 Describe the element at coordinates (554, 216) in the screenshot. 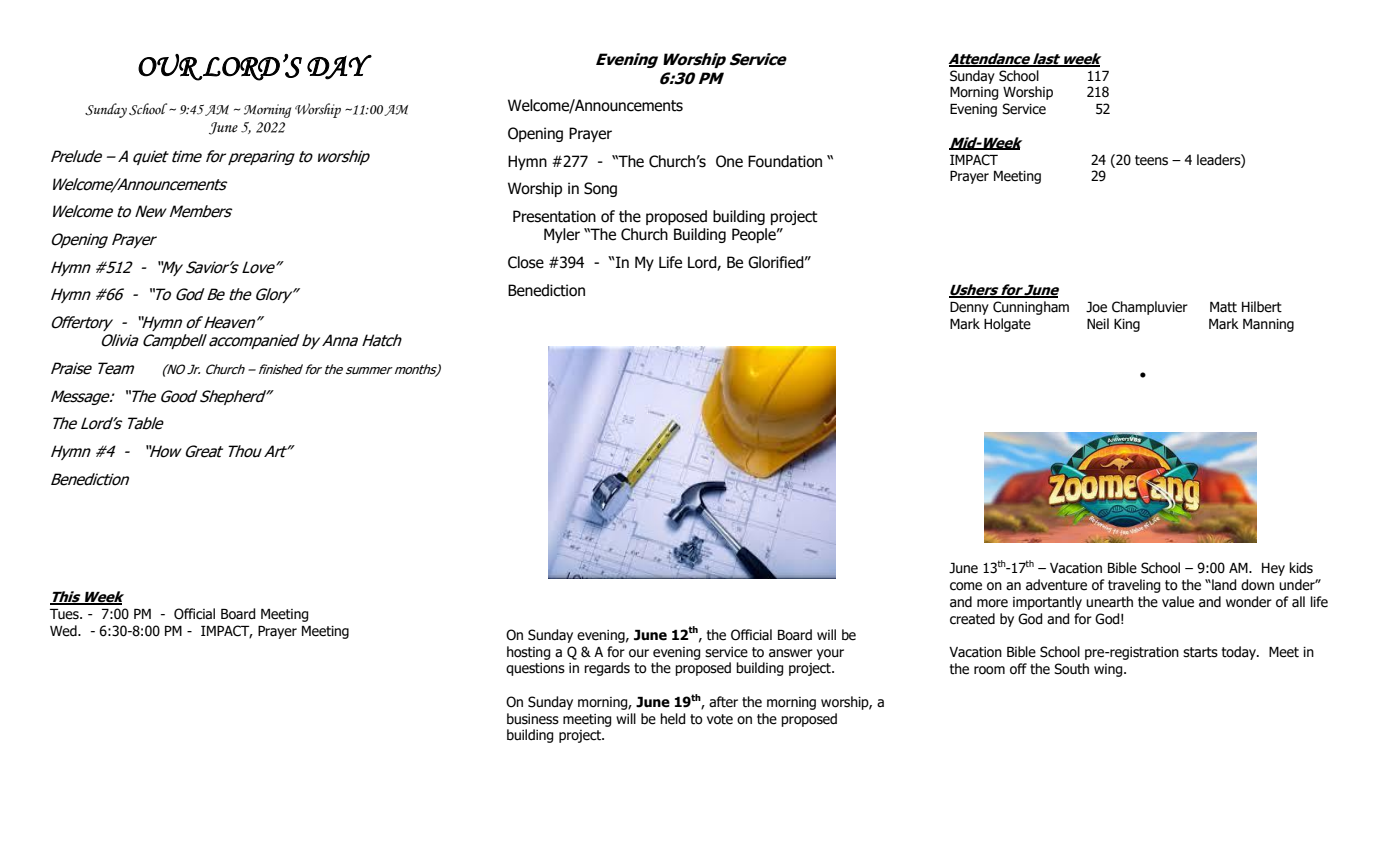

I see `Presentation` at that location.
